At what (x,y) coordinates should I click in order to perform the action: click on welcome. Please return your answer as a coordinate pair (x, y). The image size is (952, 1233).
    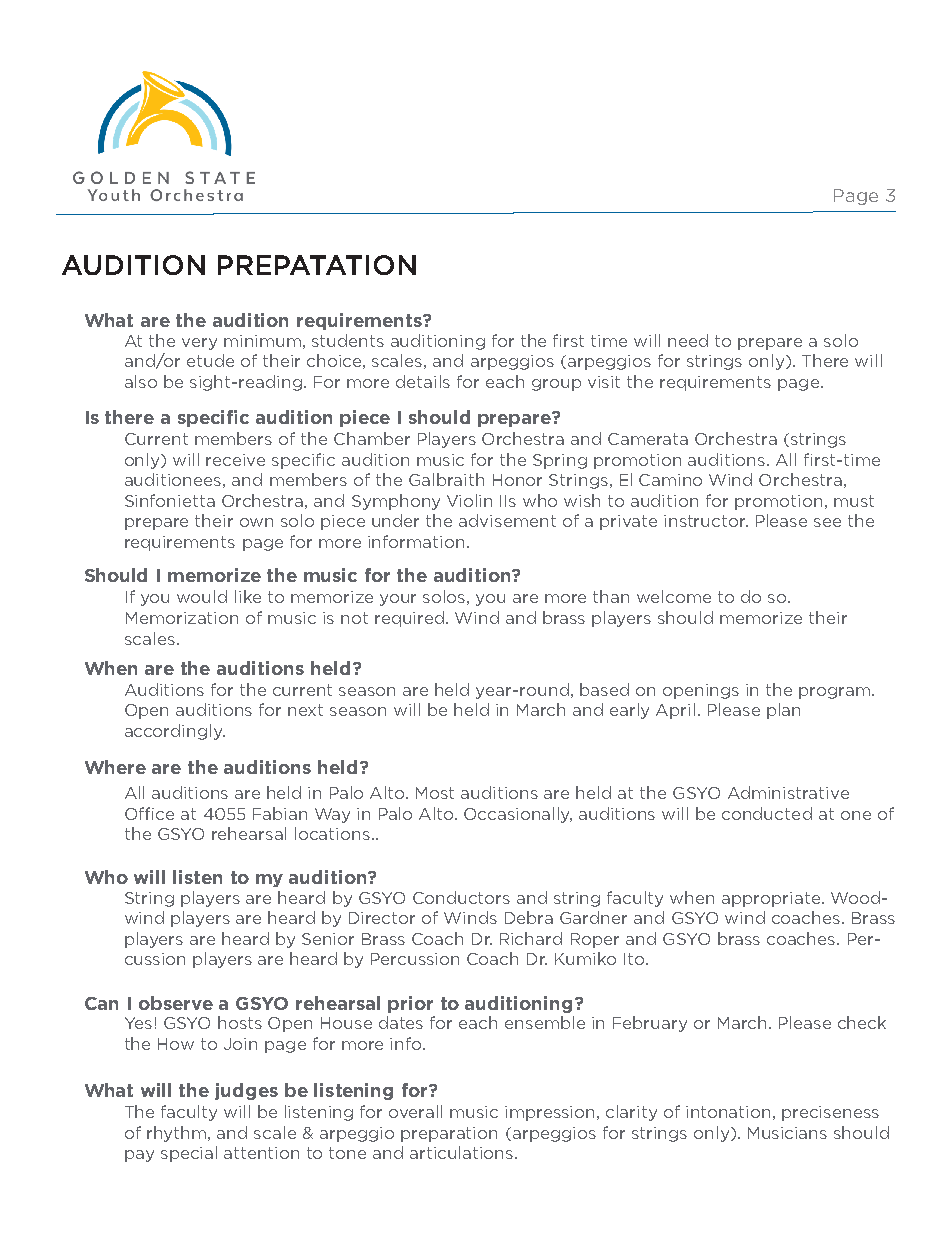
    Looking at the image, I should click on (674, 596).
